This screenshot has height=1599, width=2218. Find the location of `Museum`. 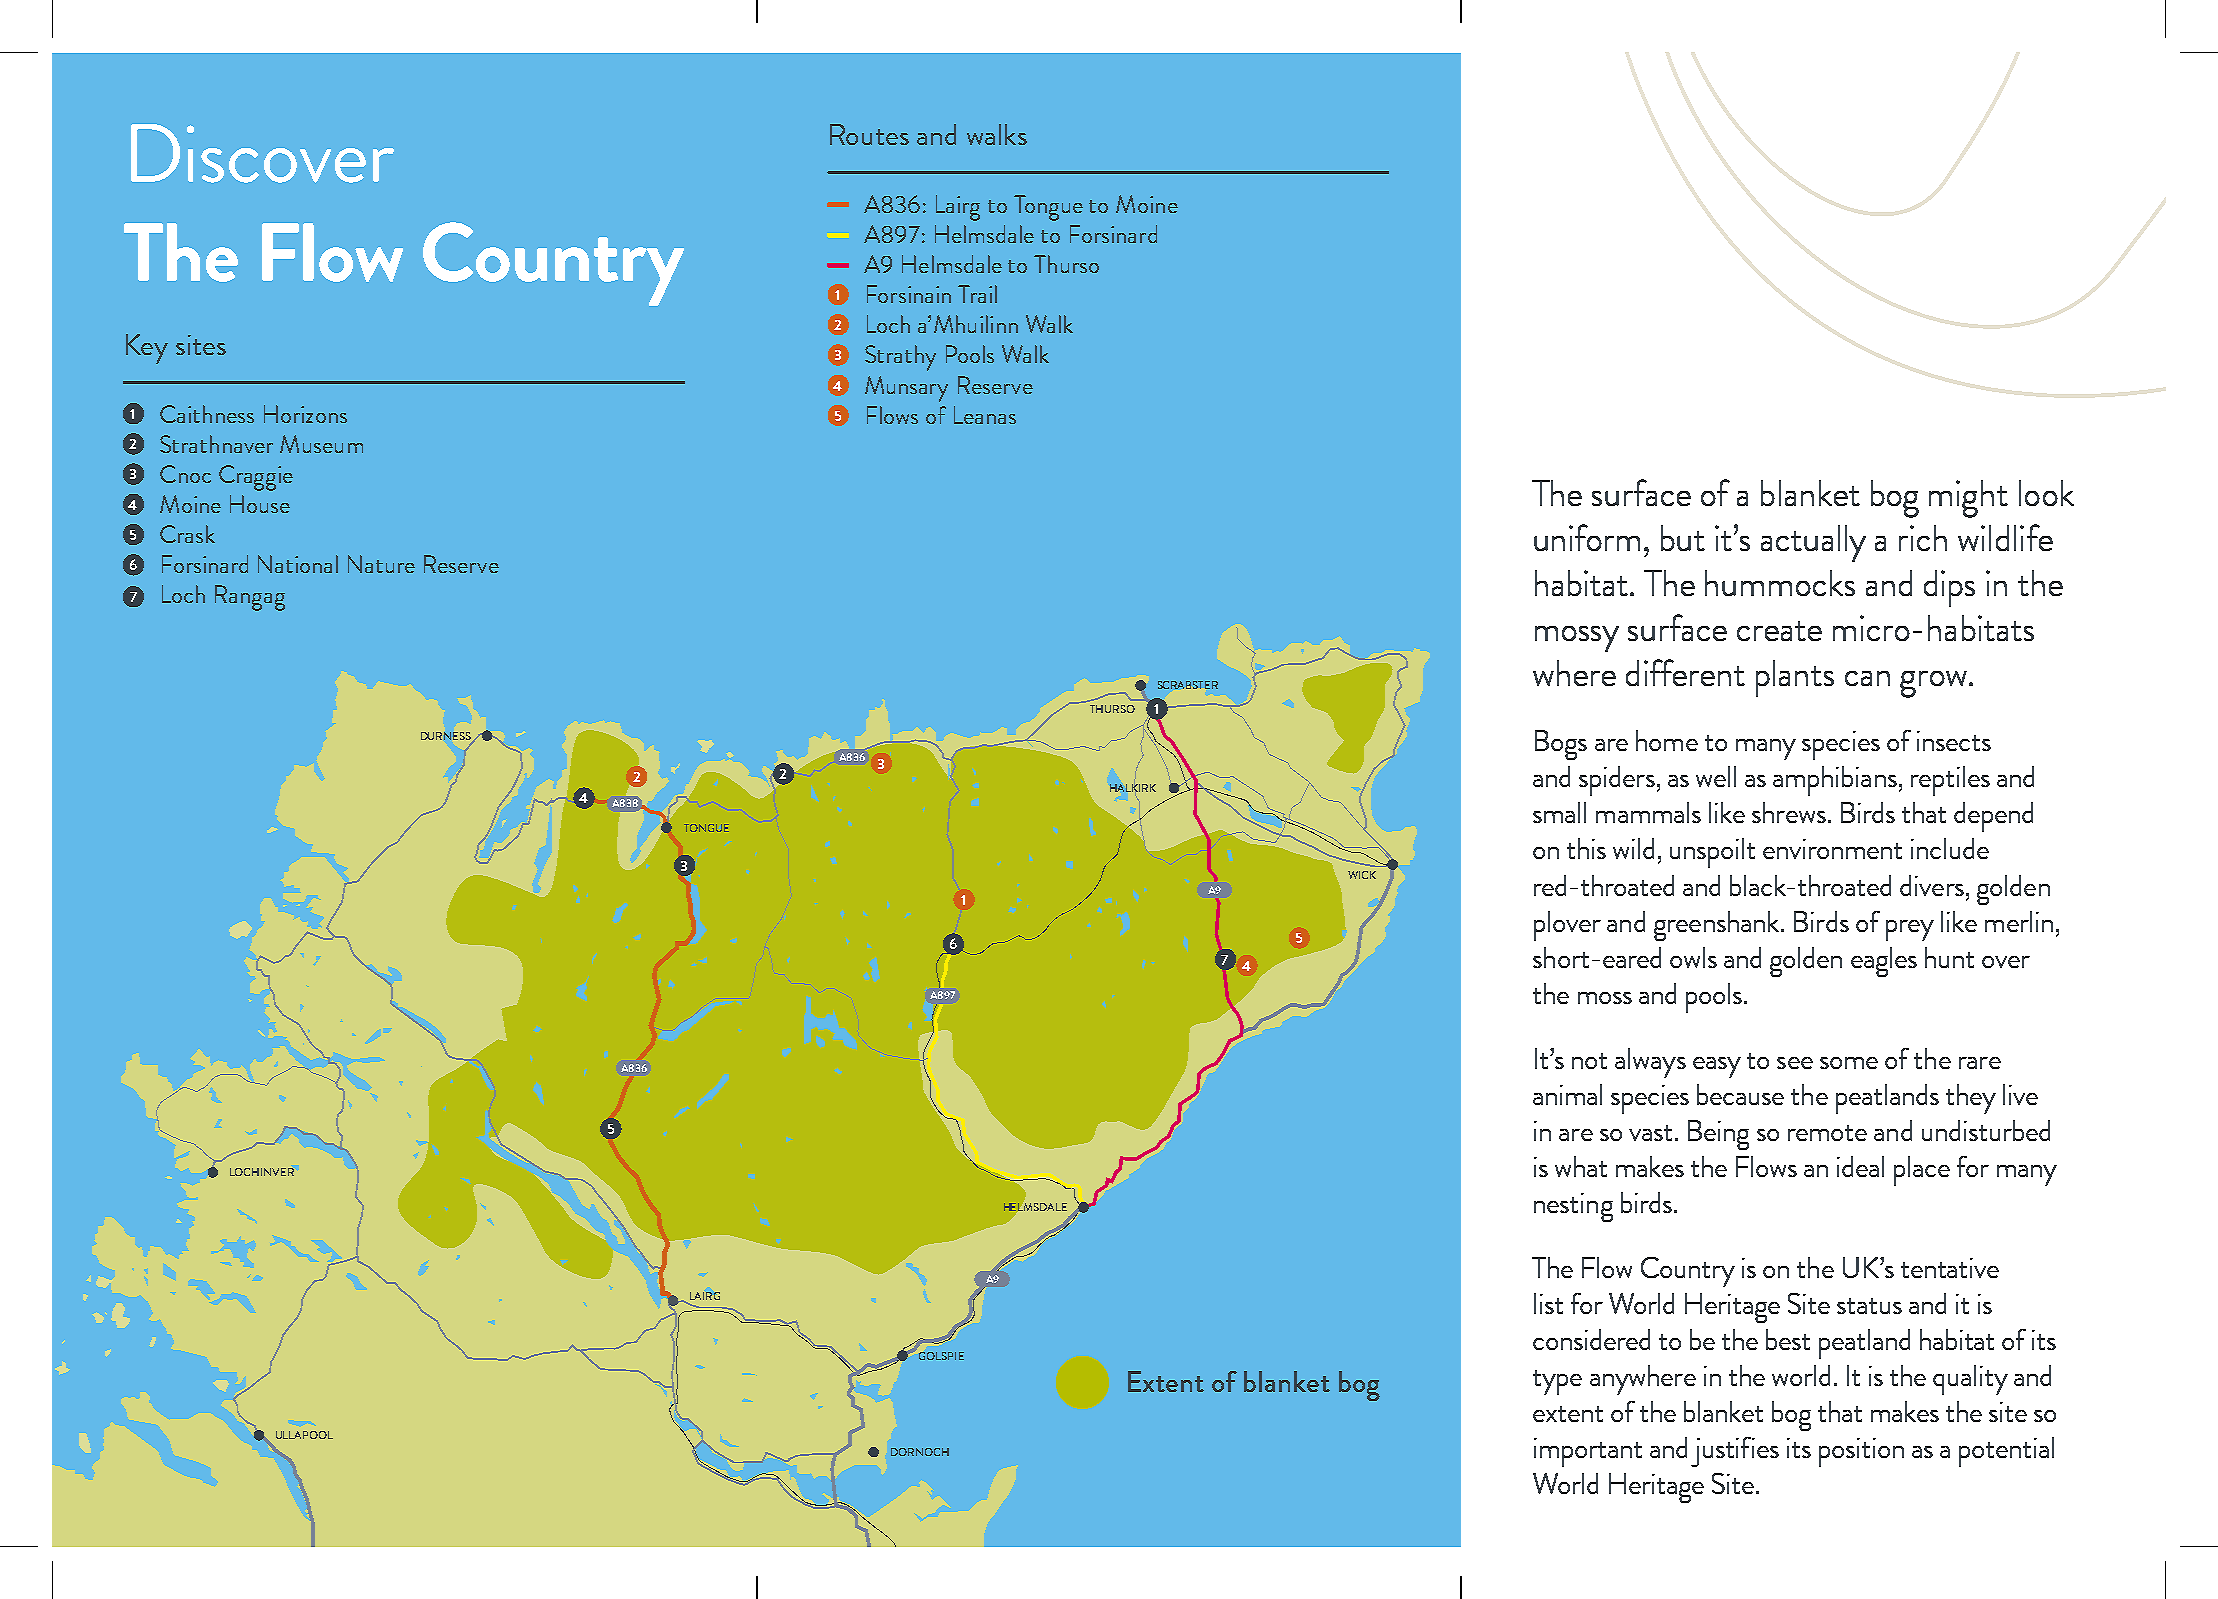

Museum is located at coordinates (321, 444).
